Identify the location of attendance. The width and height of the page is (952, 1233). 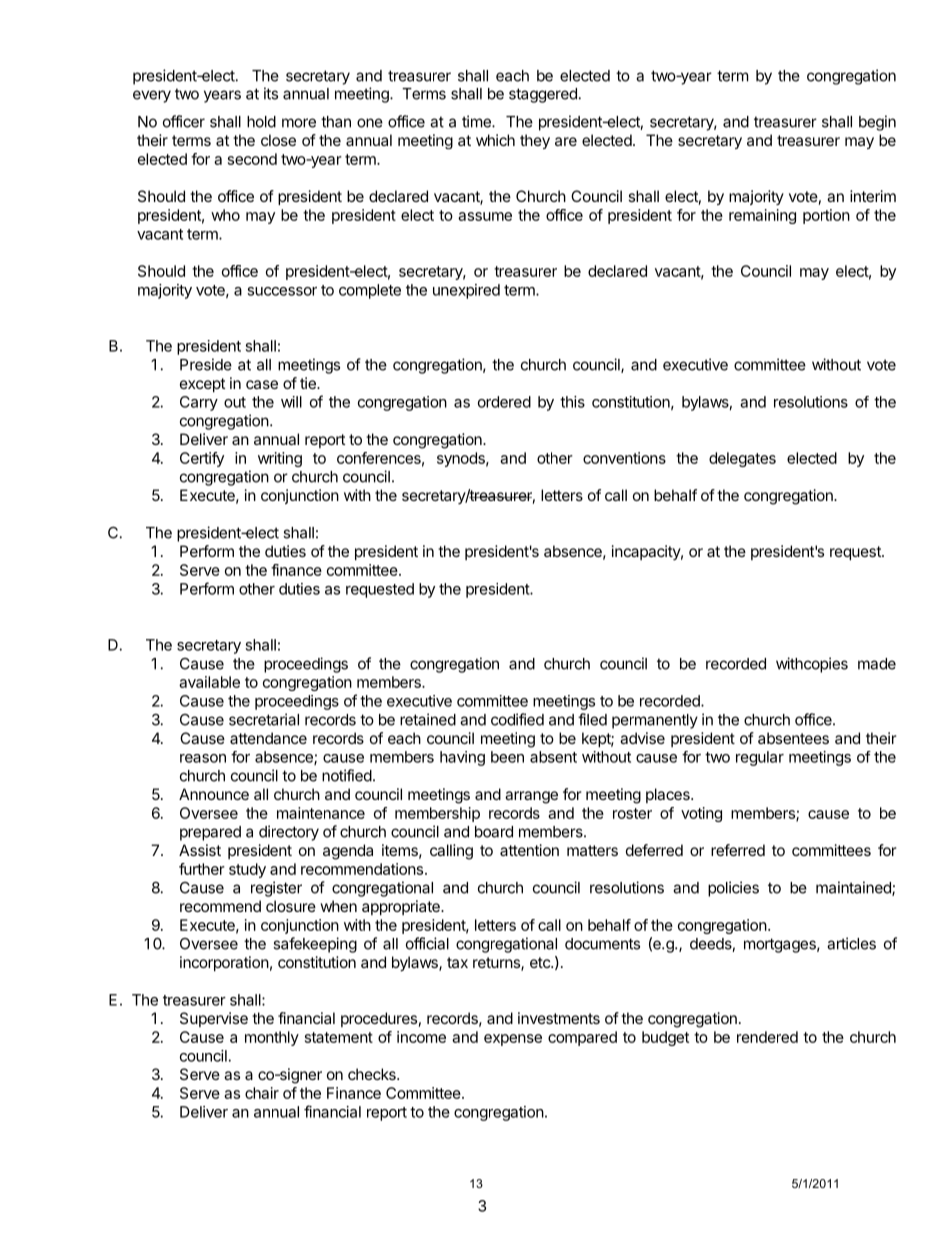
(268, 738).
